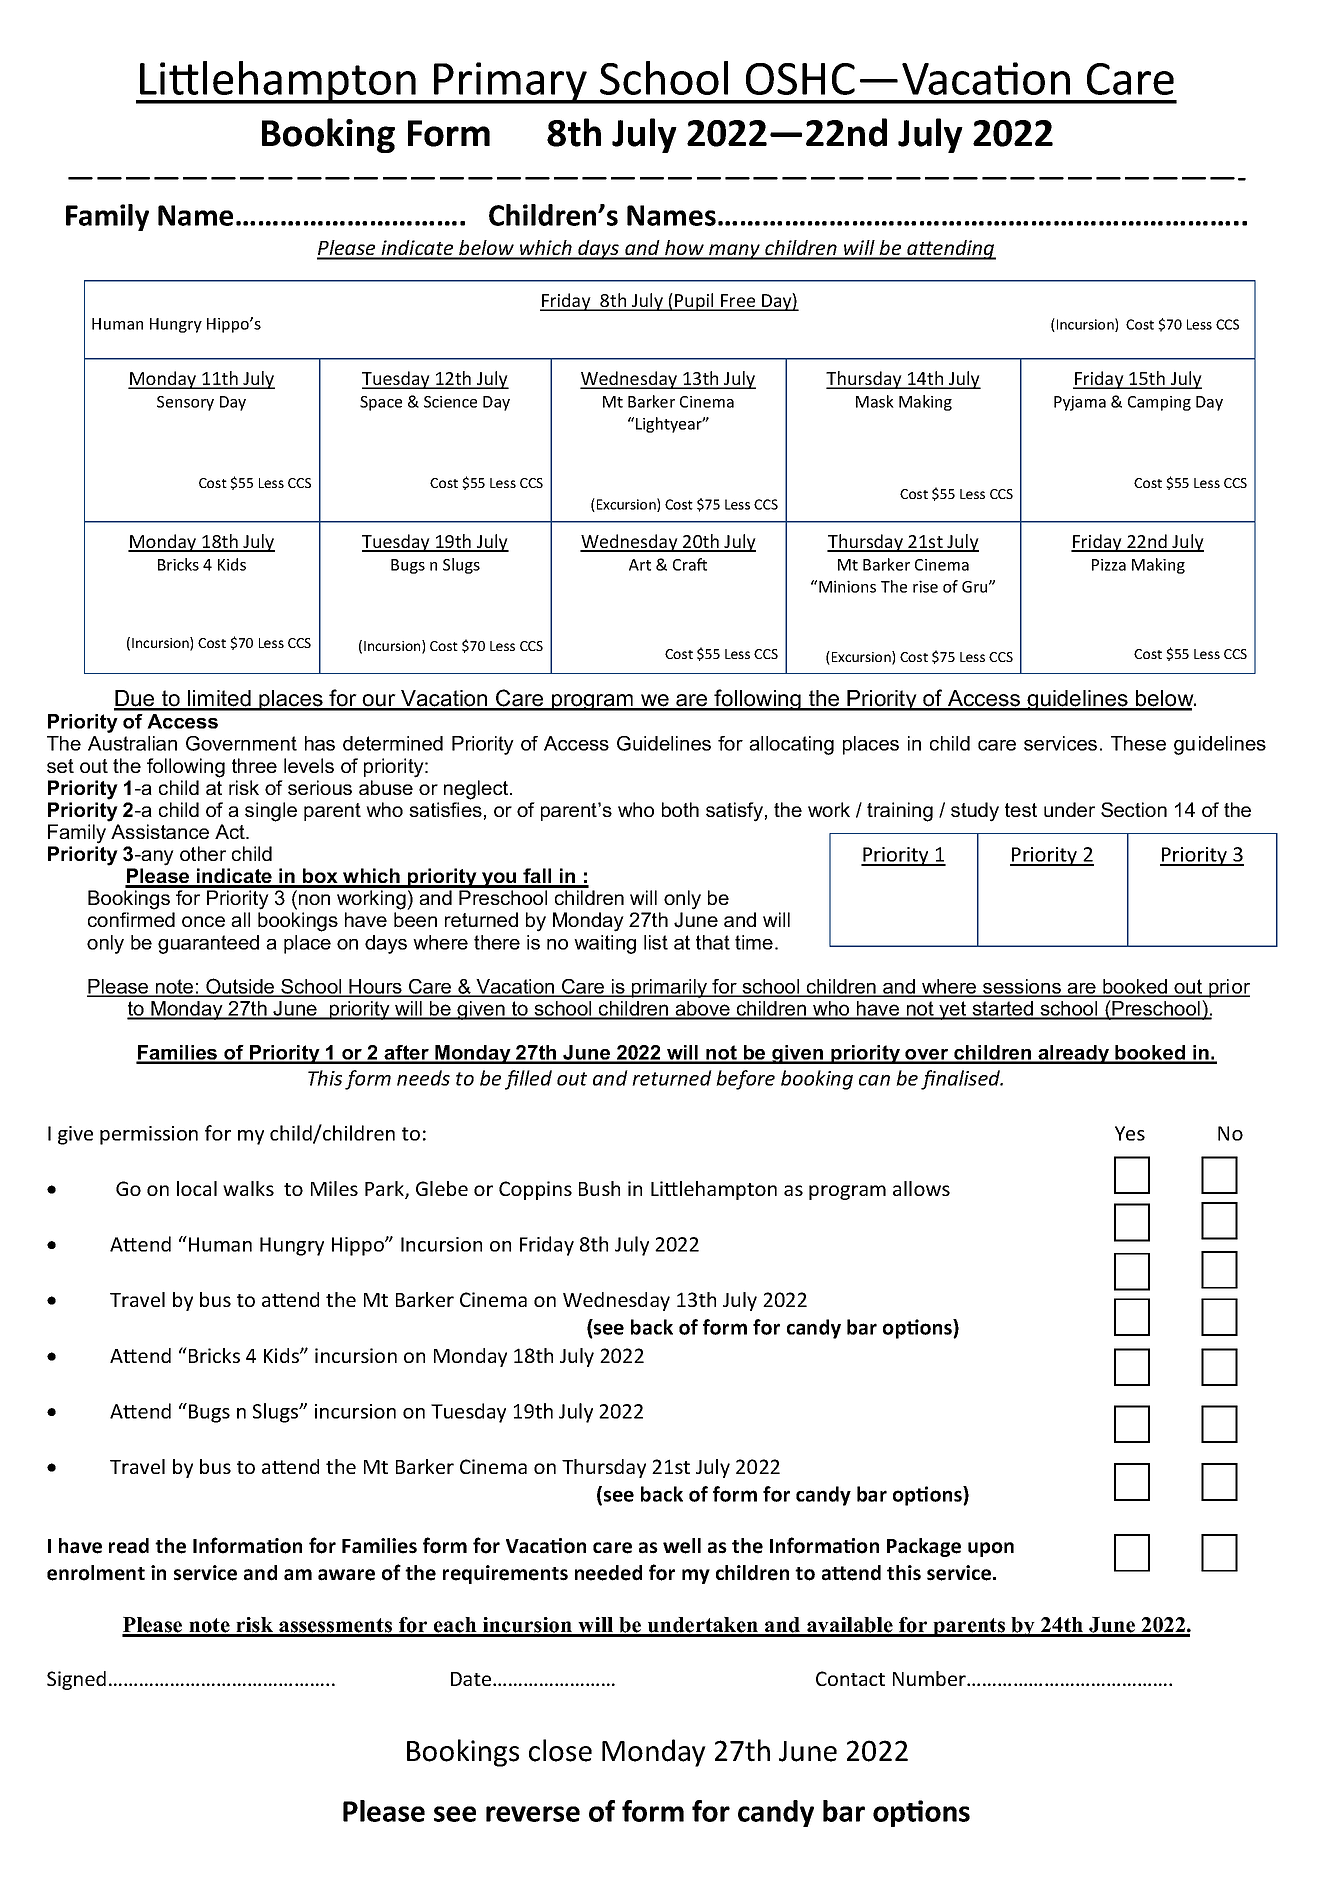 This screenshot has width=1340, height=1895. Describe the element at coordinates (605, 944) in the screenshot. I see `waiting` at that location.
